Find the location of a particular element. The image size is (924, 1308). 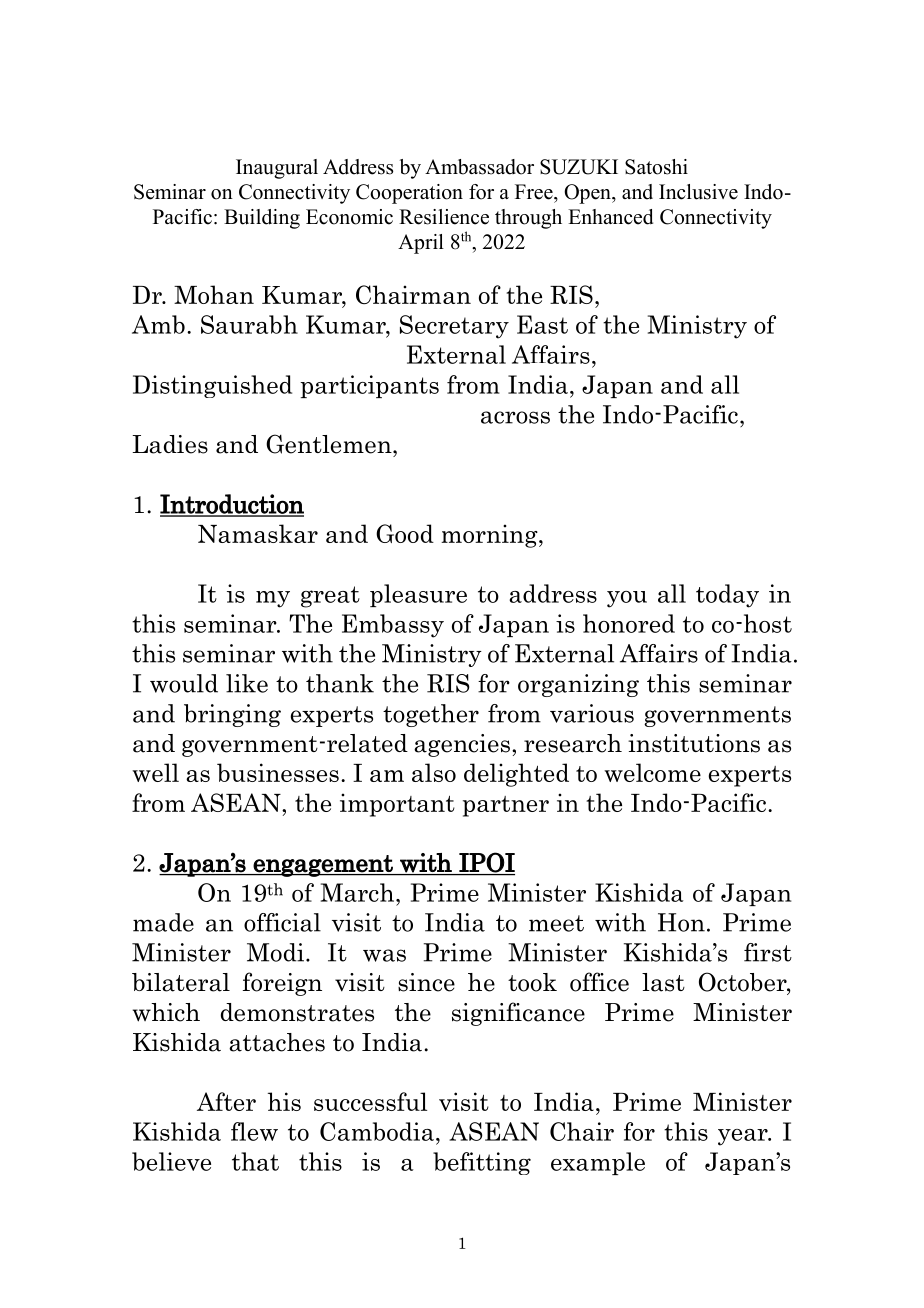

Inclusive is located at coordinates (698, 192).
